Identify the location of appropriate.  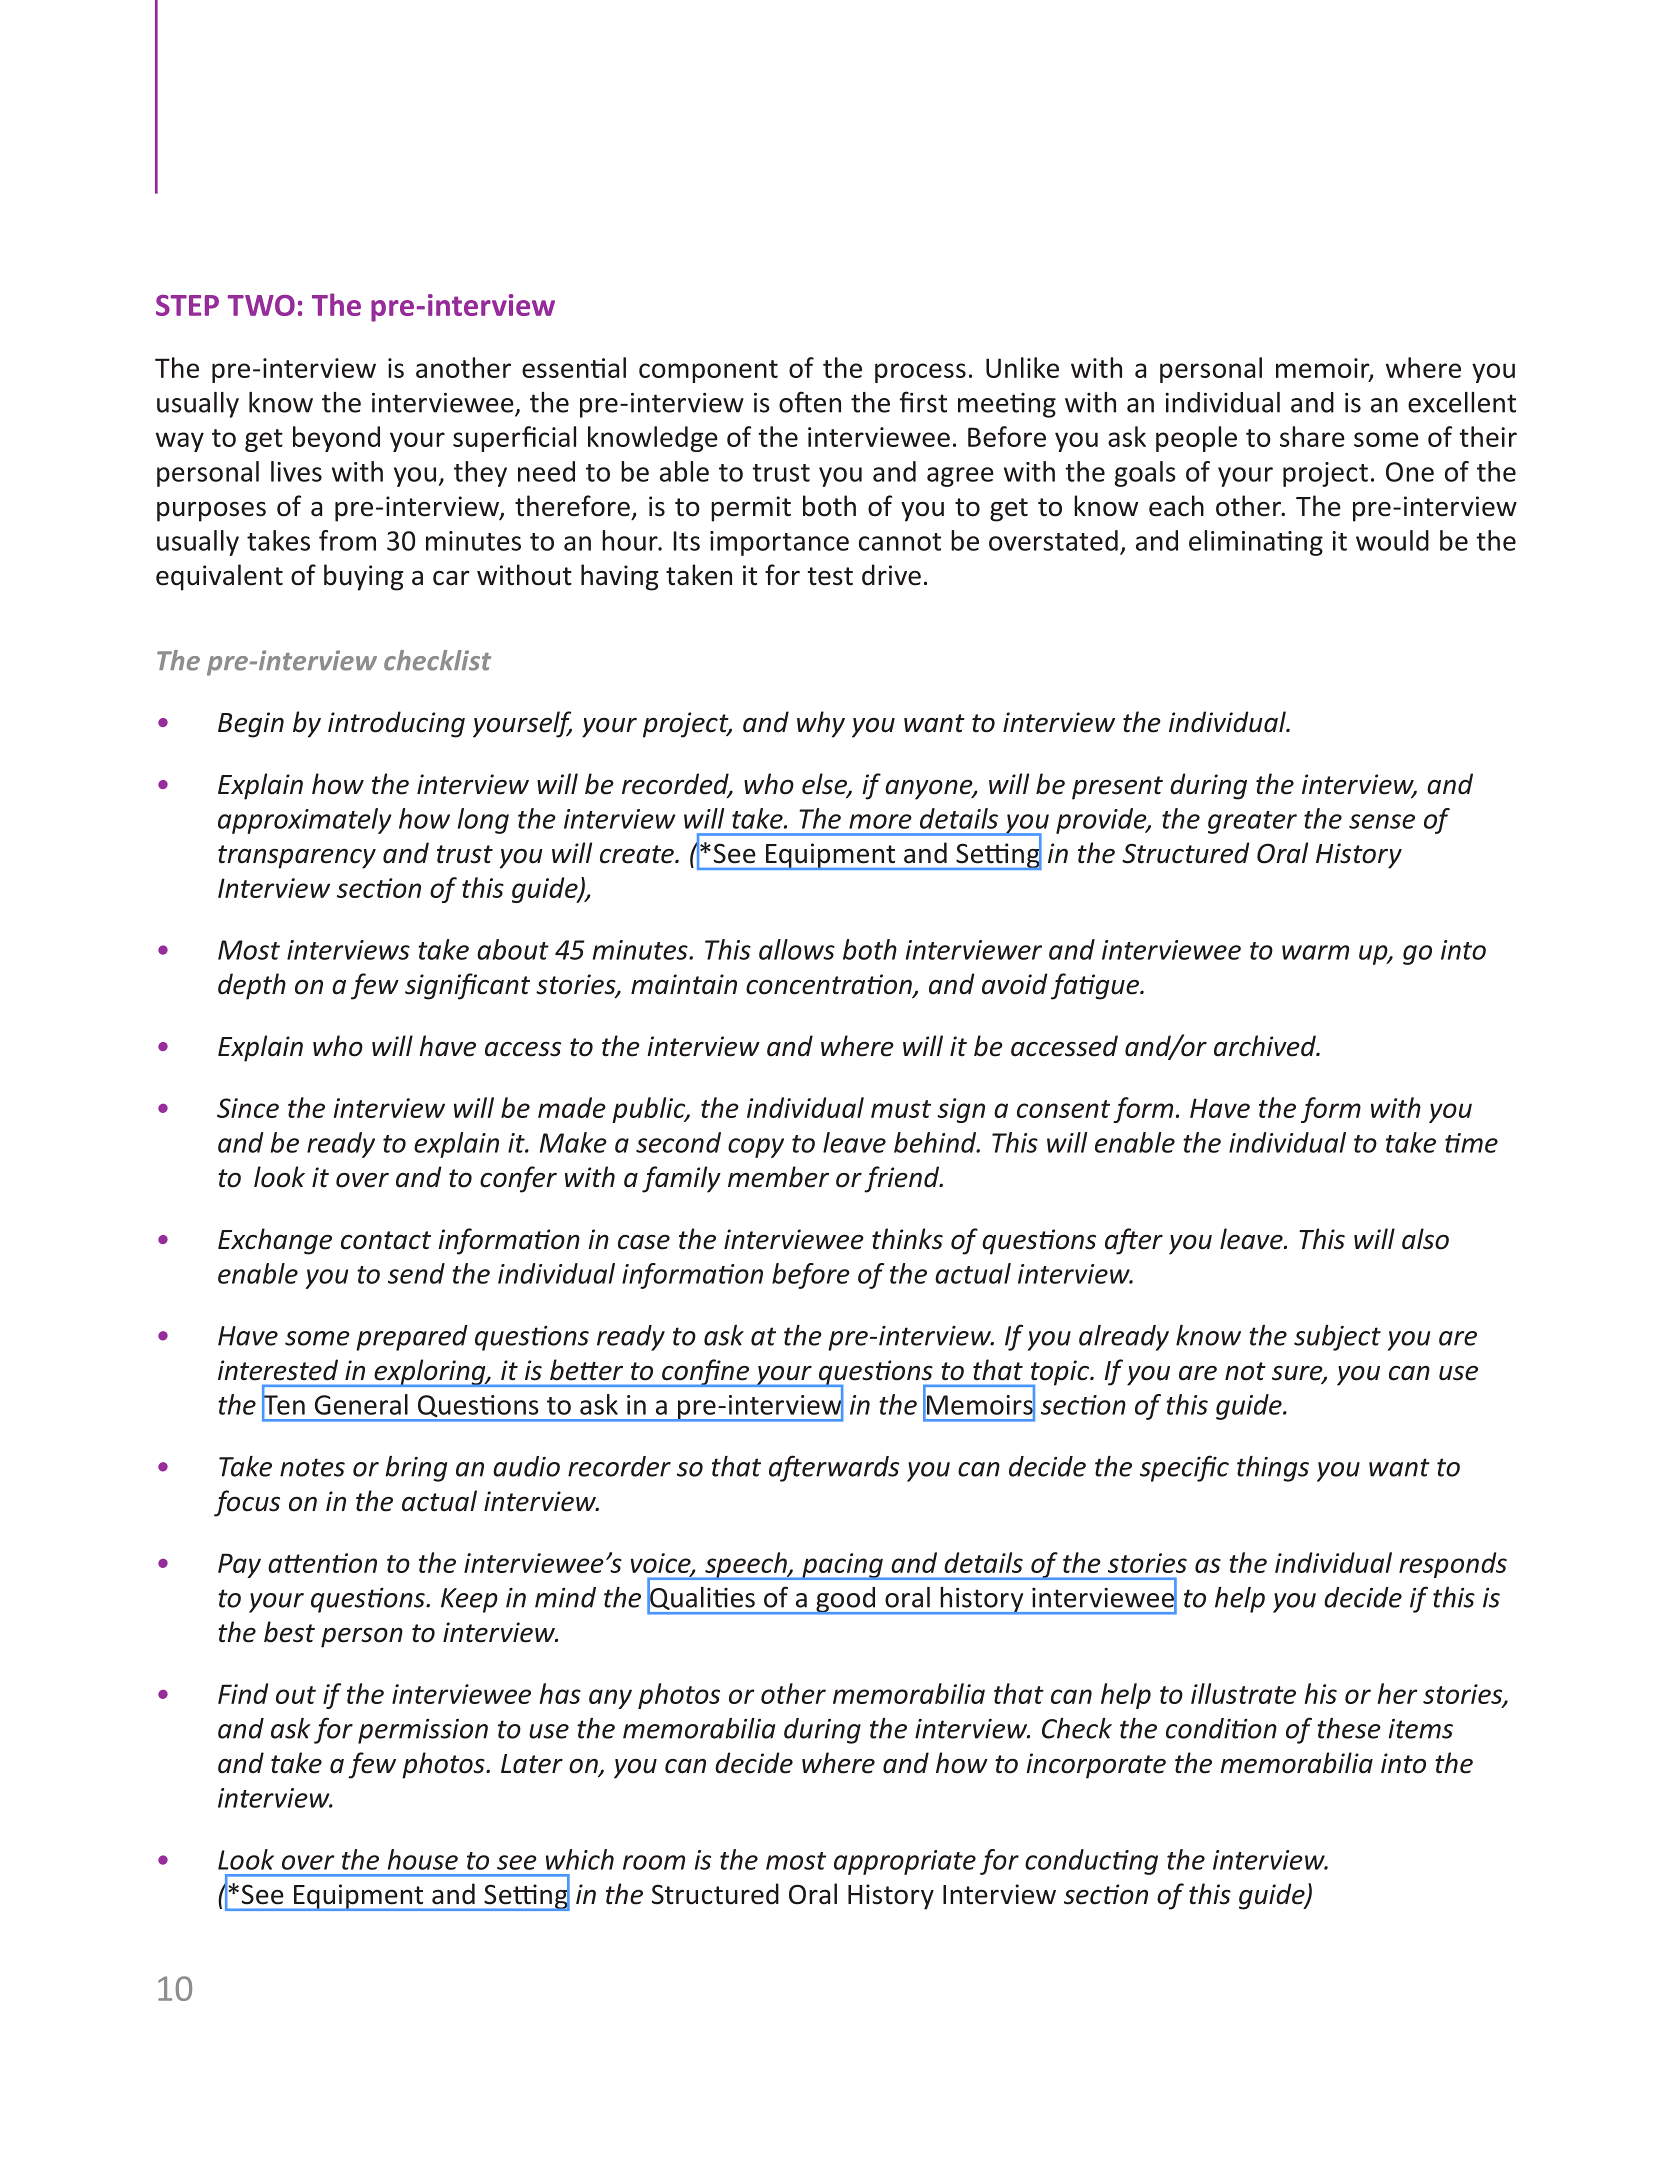
(905, 1862).
